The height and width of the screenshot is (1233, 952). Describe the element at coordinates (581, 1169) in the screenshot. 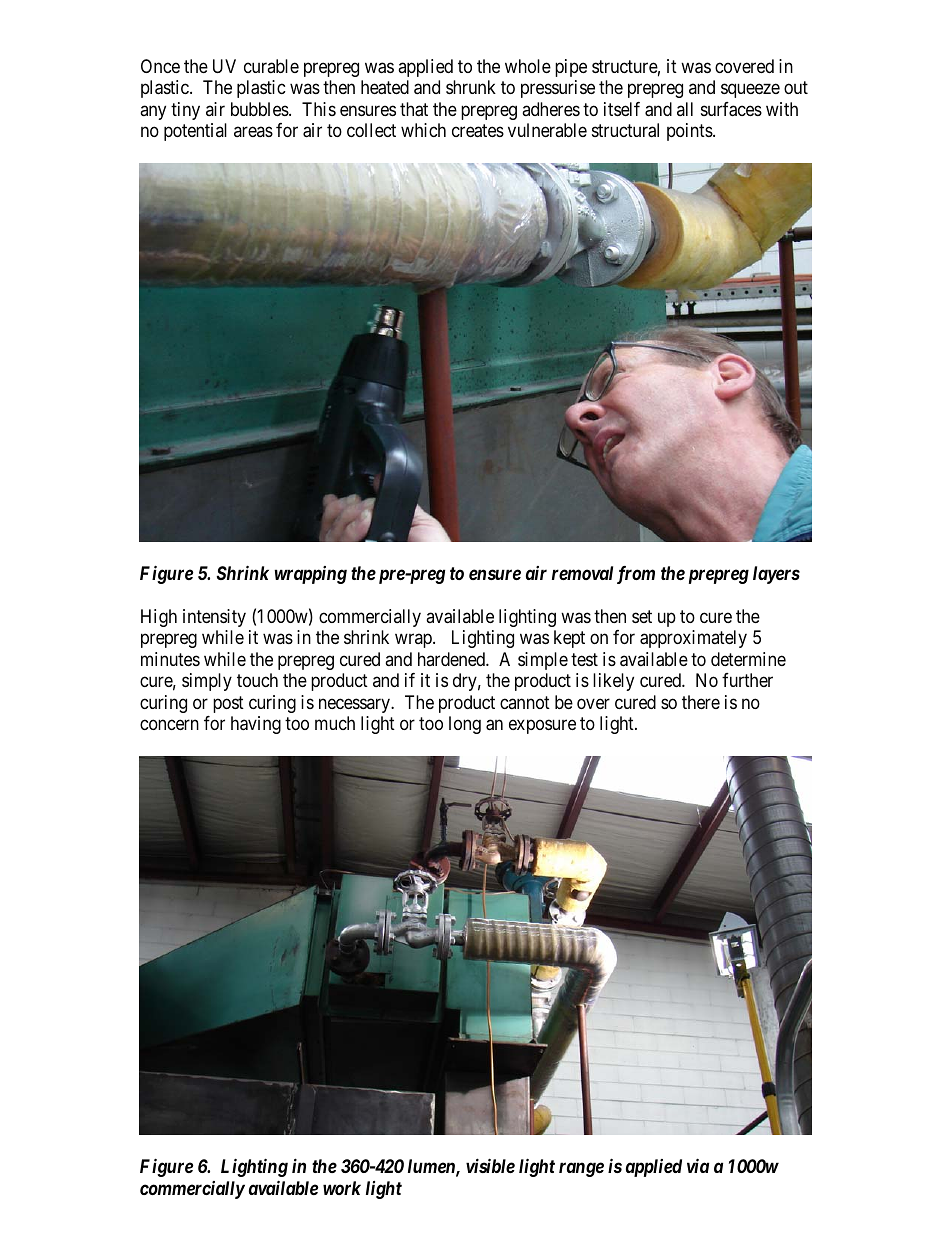

I see `range` at that location.
